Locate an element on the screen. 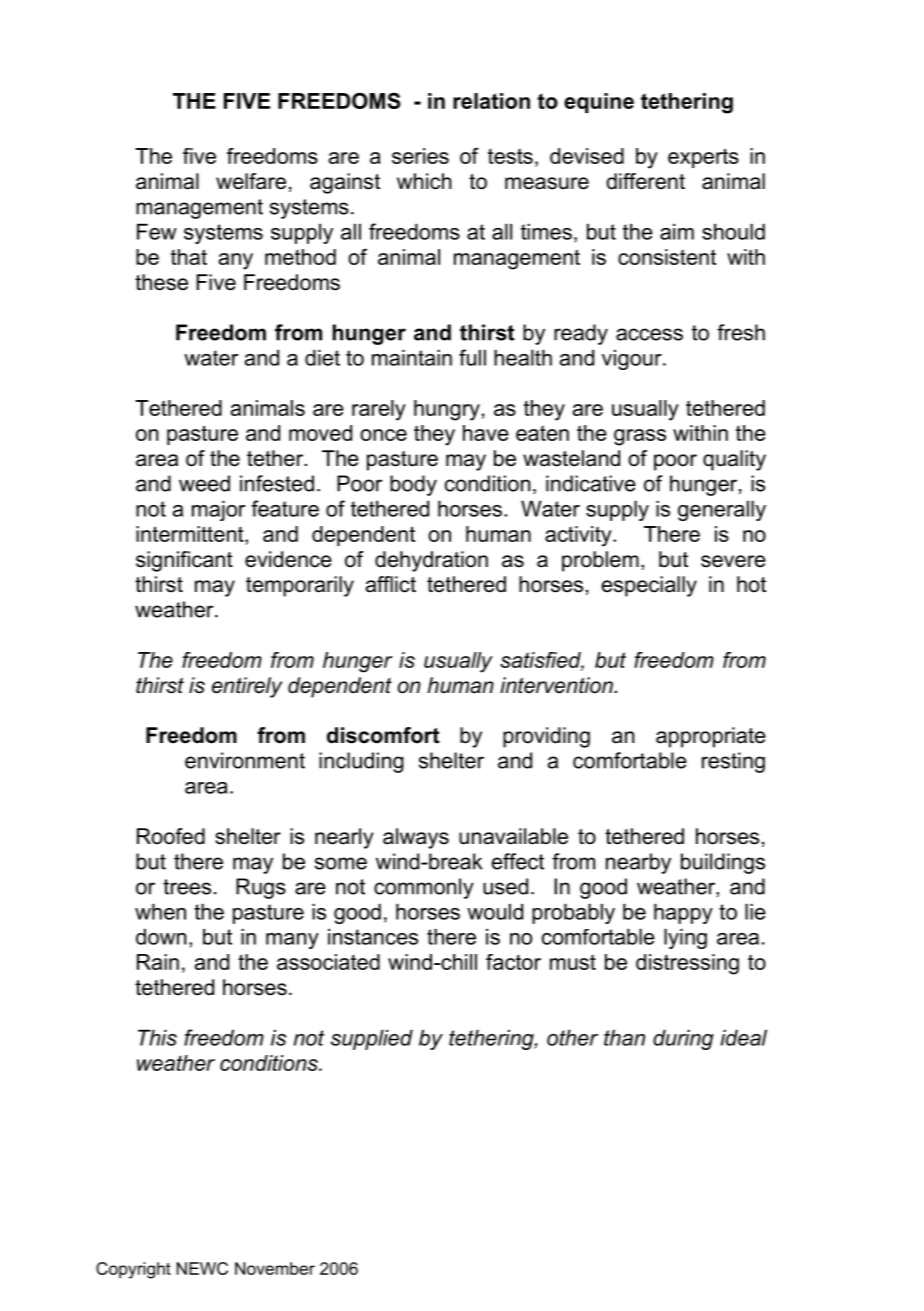 Image resolution: width=924 pixels, height=1311 pixels. generally is located at coordinates (722, 510).
